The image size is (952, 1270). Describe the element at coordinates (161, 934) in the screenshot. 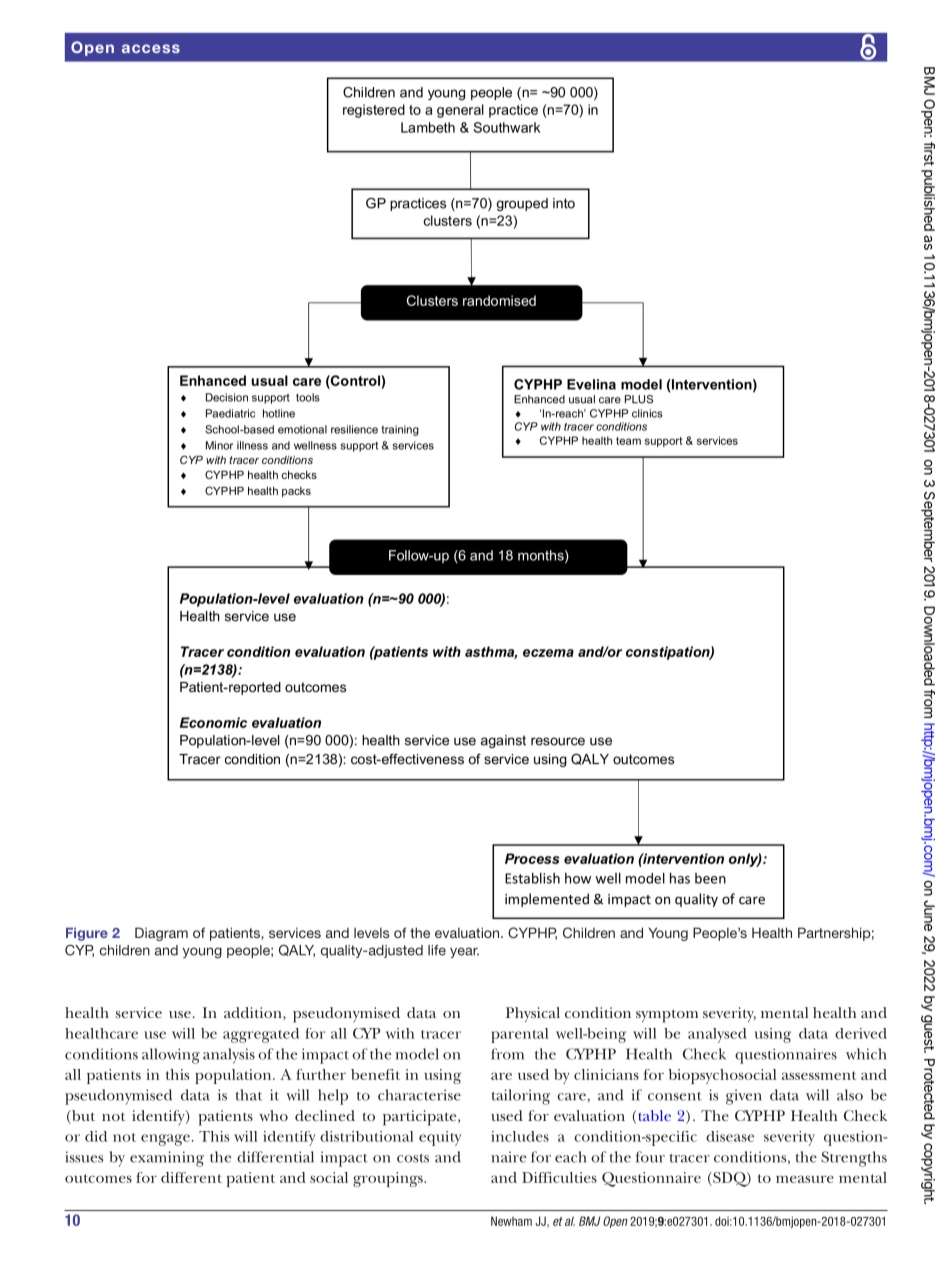

I see `Diagram` at that location.
